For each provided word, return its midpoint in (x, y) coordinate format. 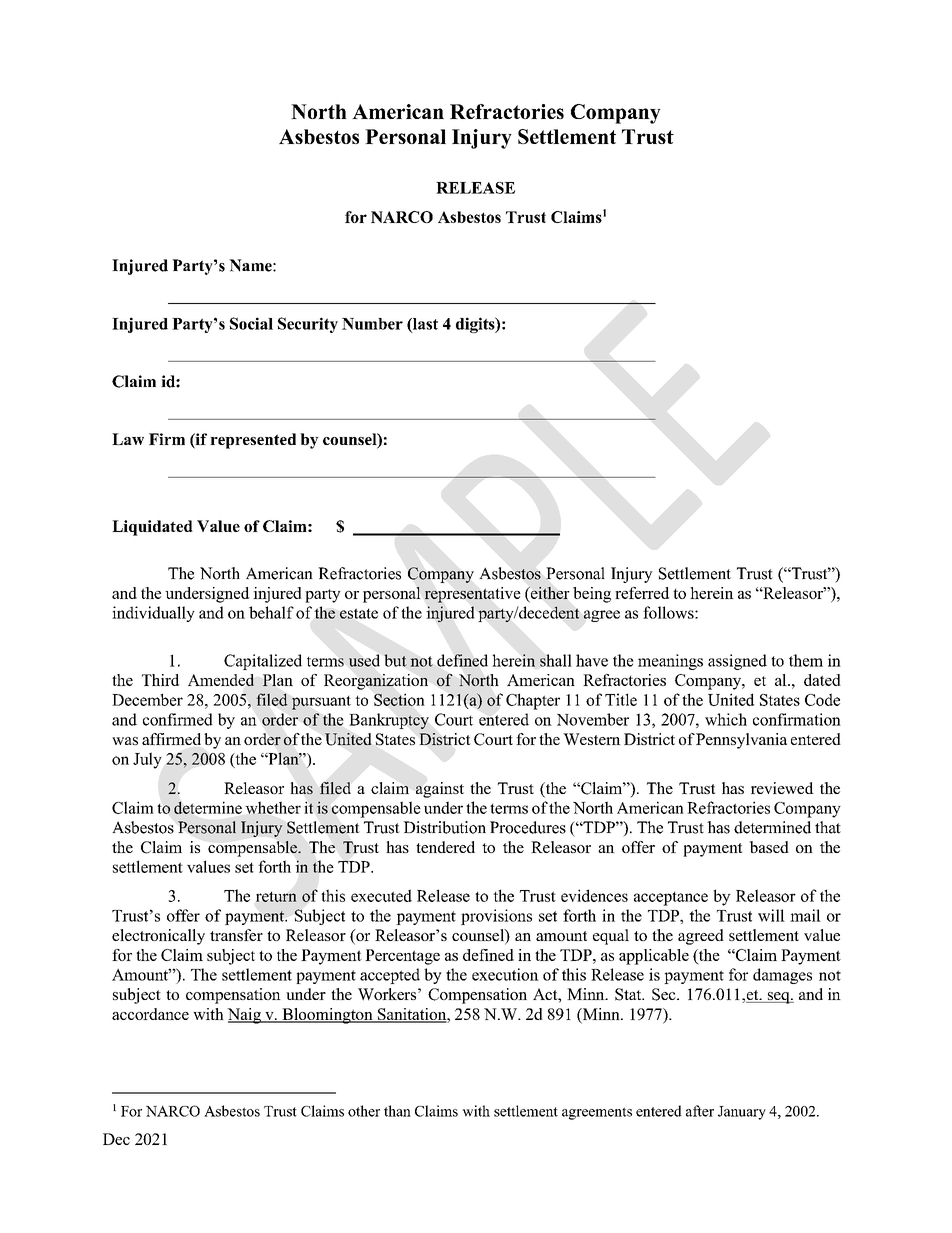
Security (308, 325)
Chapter (533, 701)
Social (251, 323)
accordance (150, 1014)
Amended (221, 680)
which (726, 719)
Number (372, 324)
